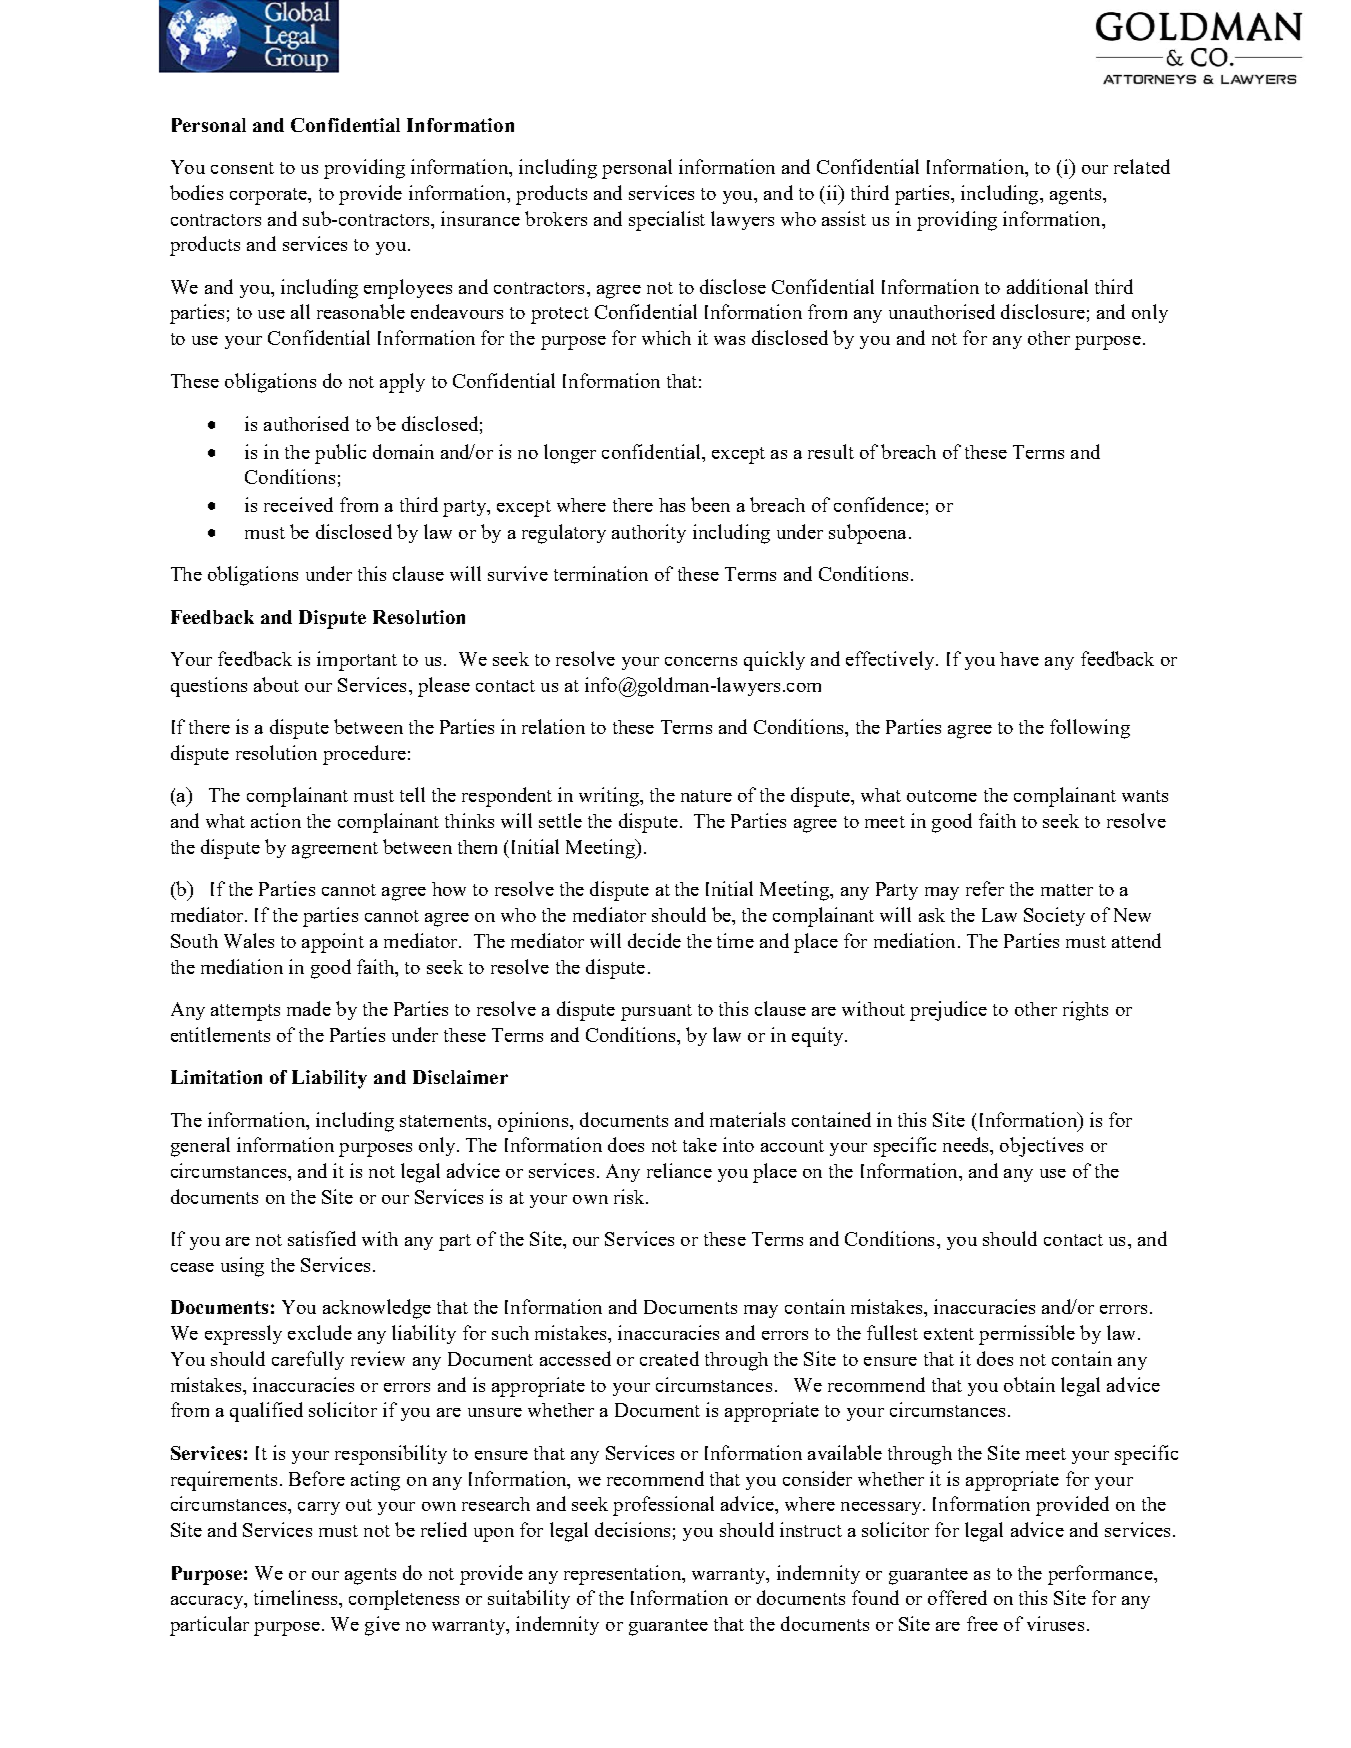  Describe the element at coordinates (1041, 1147) in the image. I see `objectives` at that location.
